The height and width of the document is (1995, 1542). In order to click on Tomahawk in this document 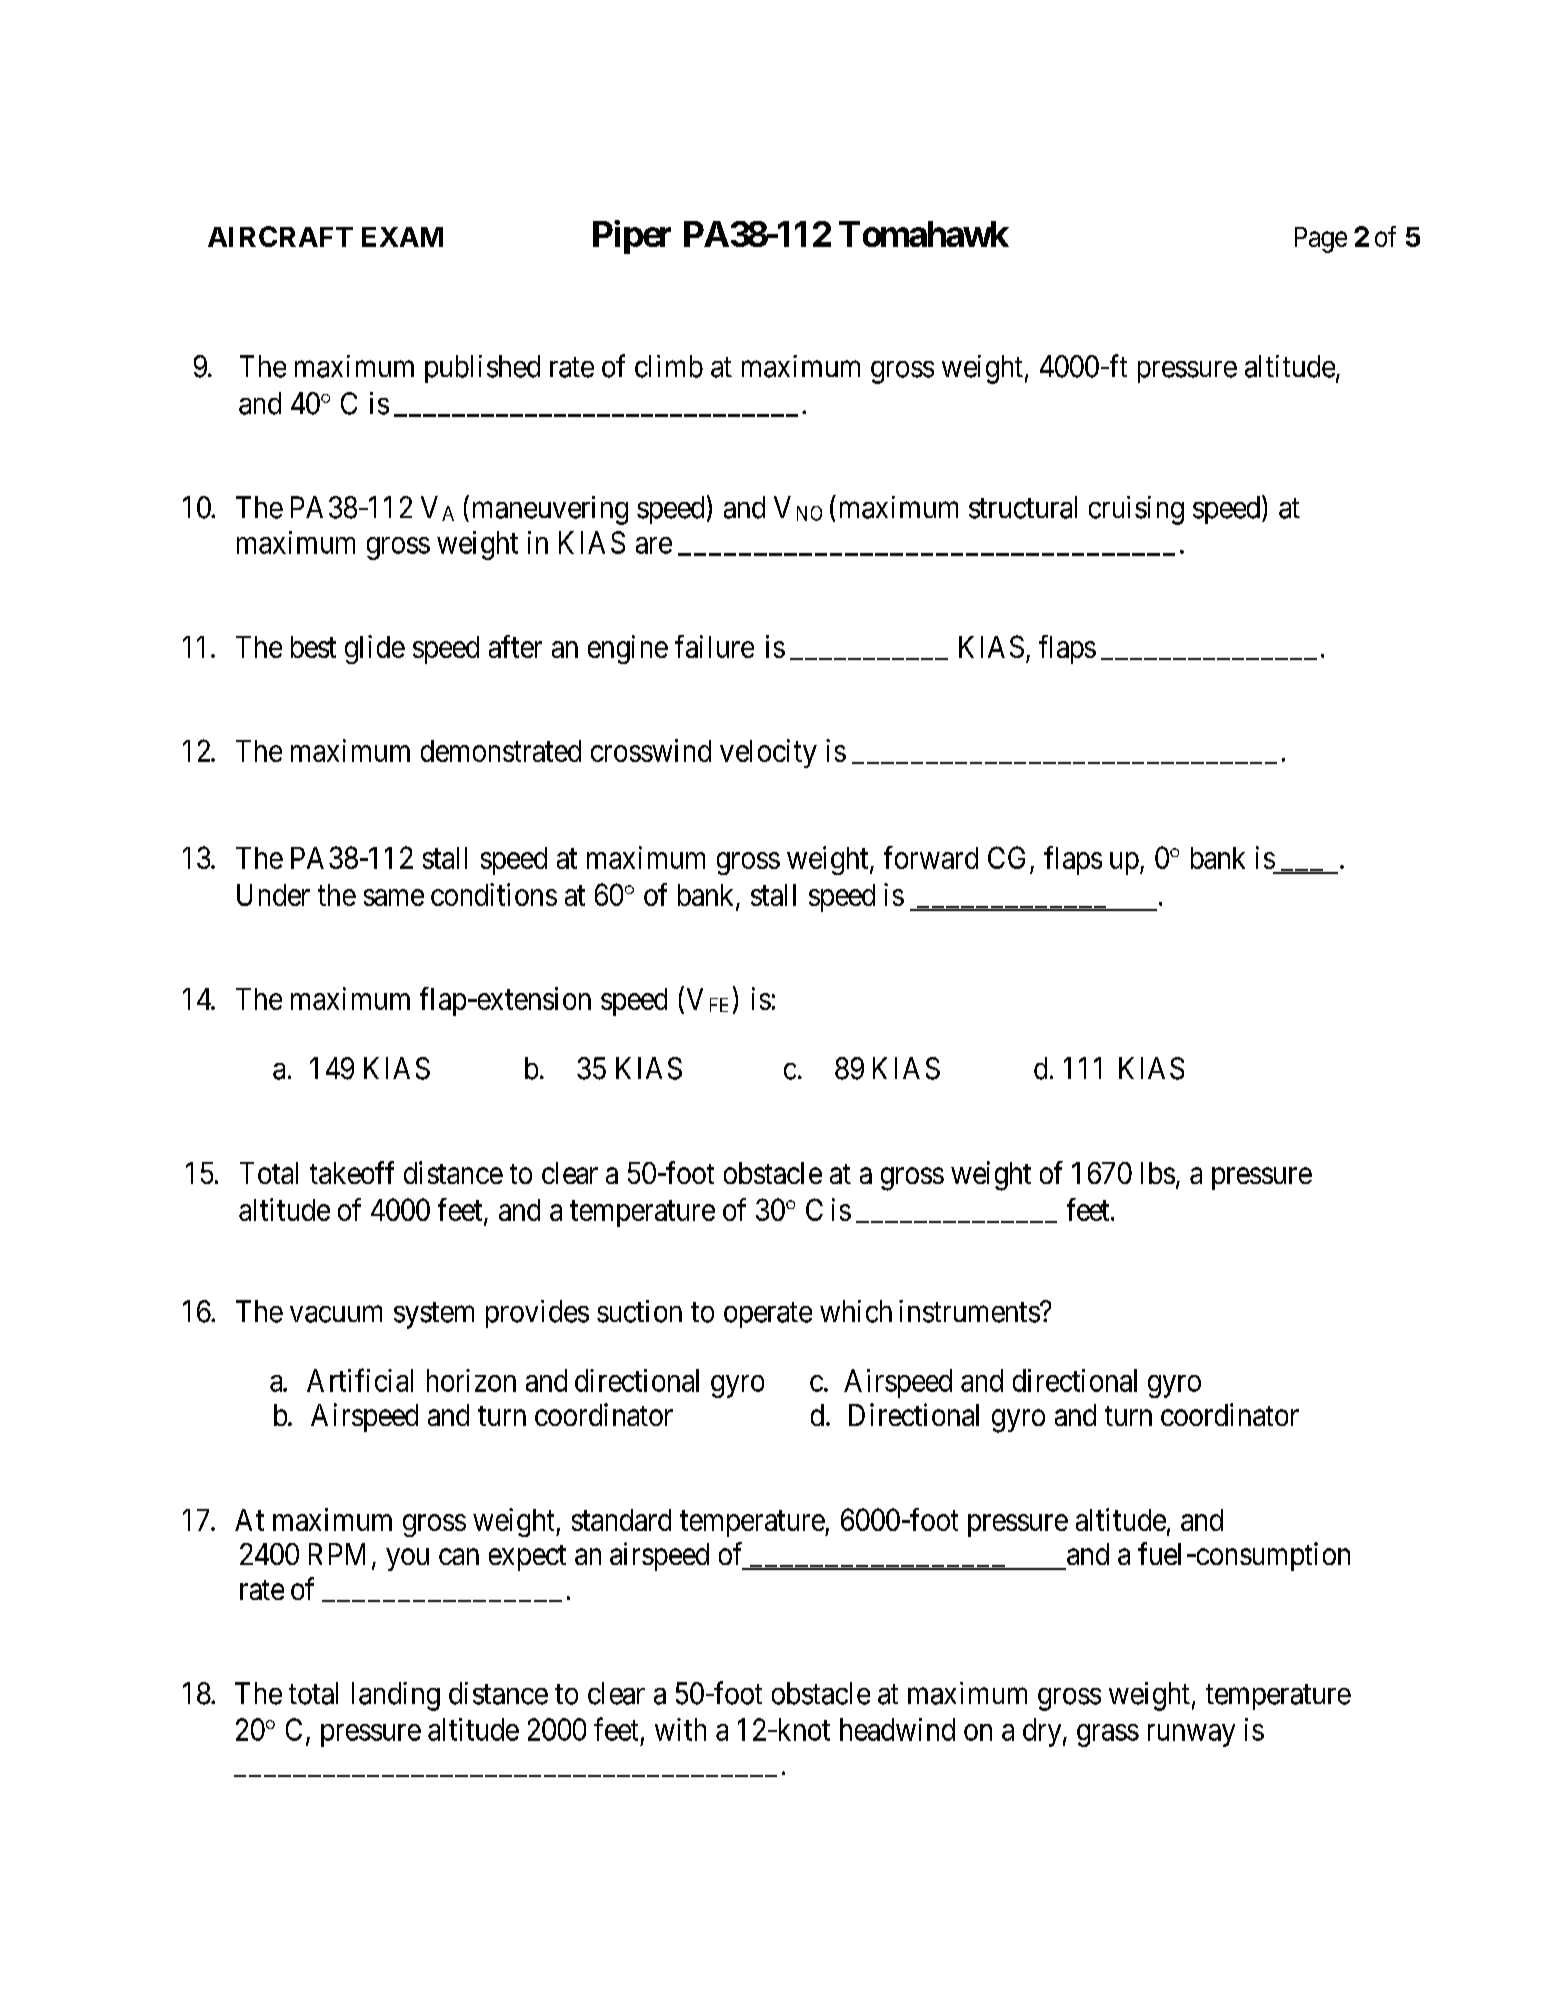, I will do `click(924, 234)`.
